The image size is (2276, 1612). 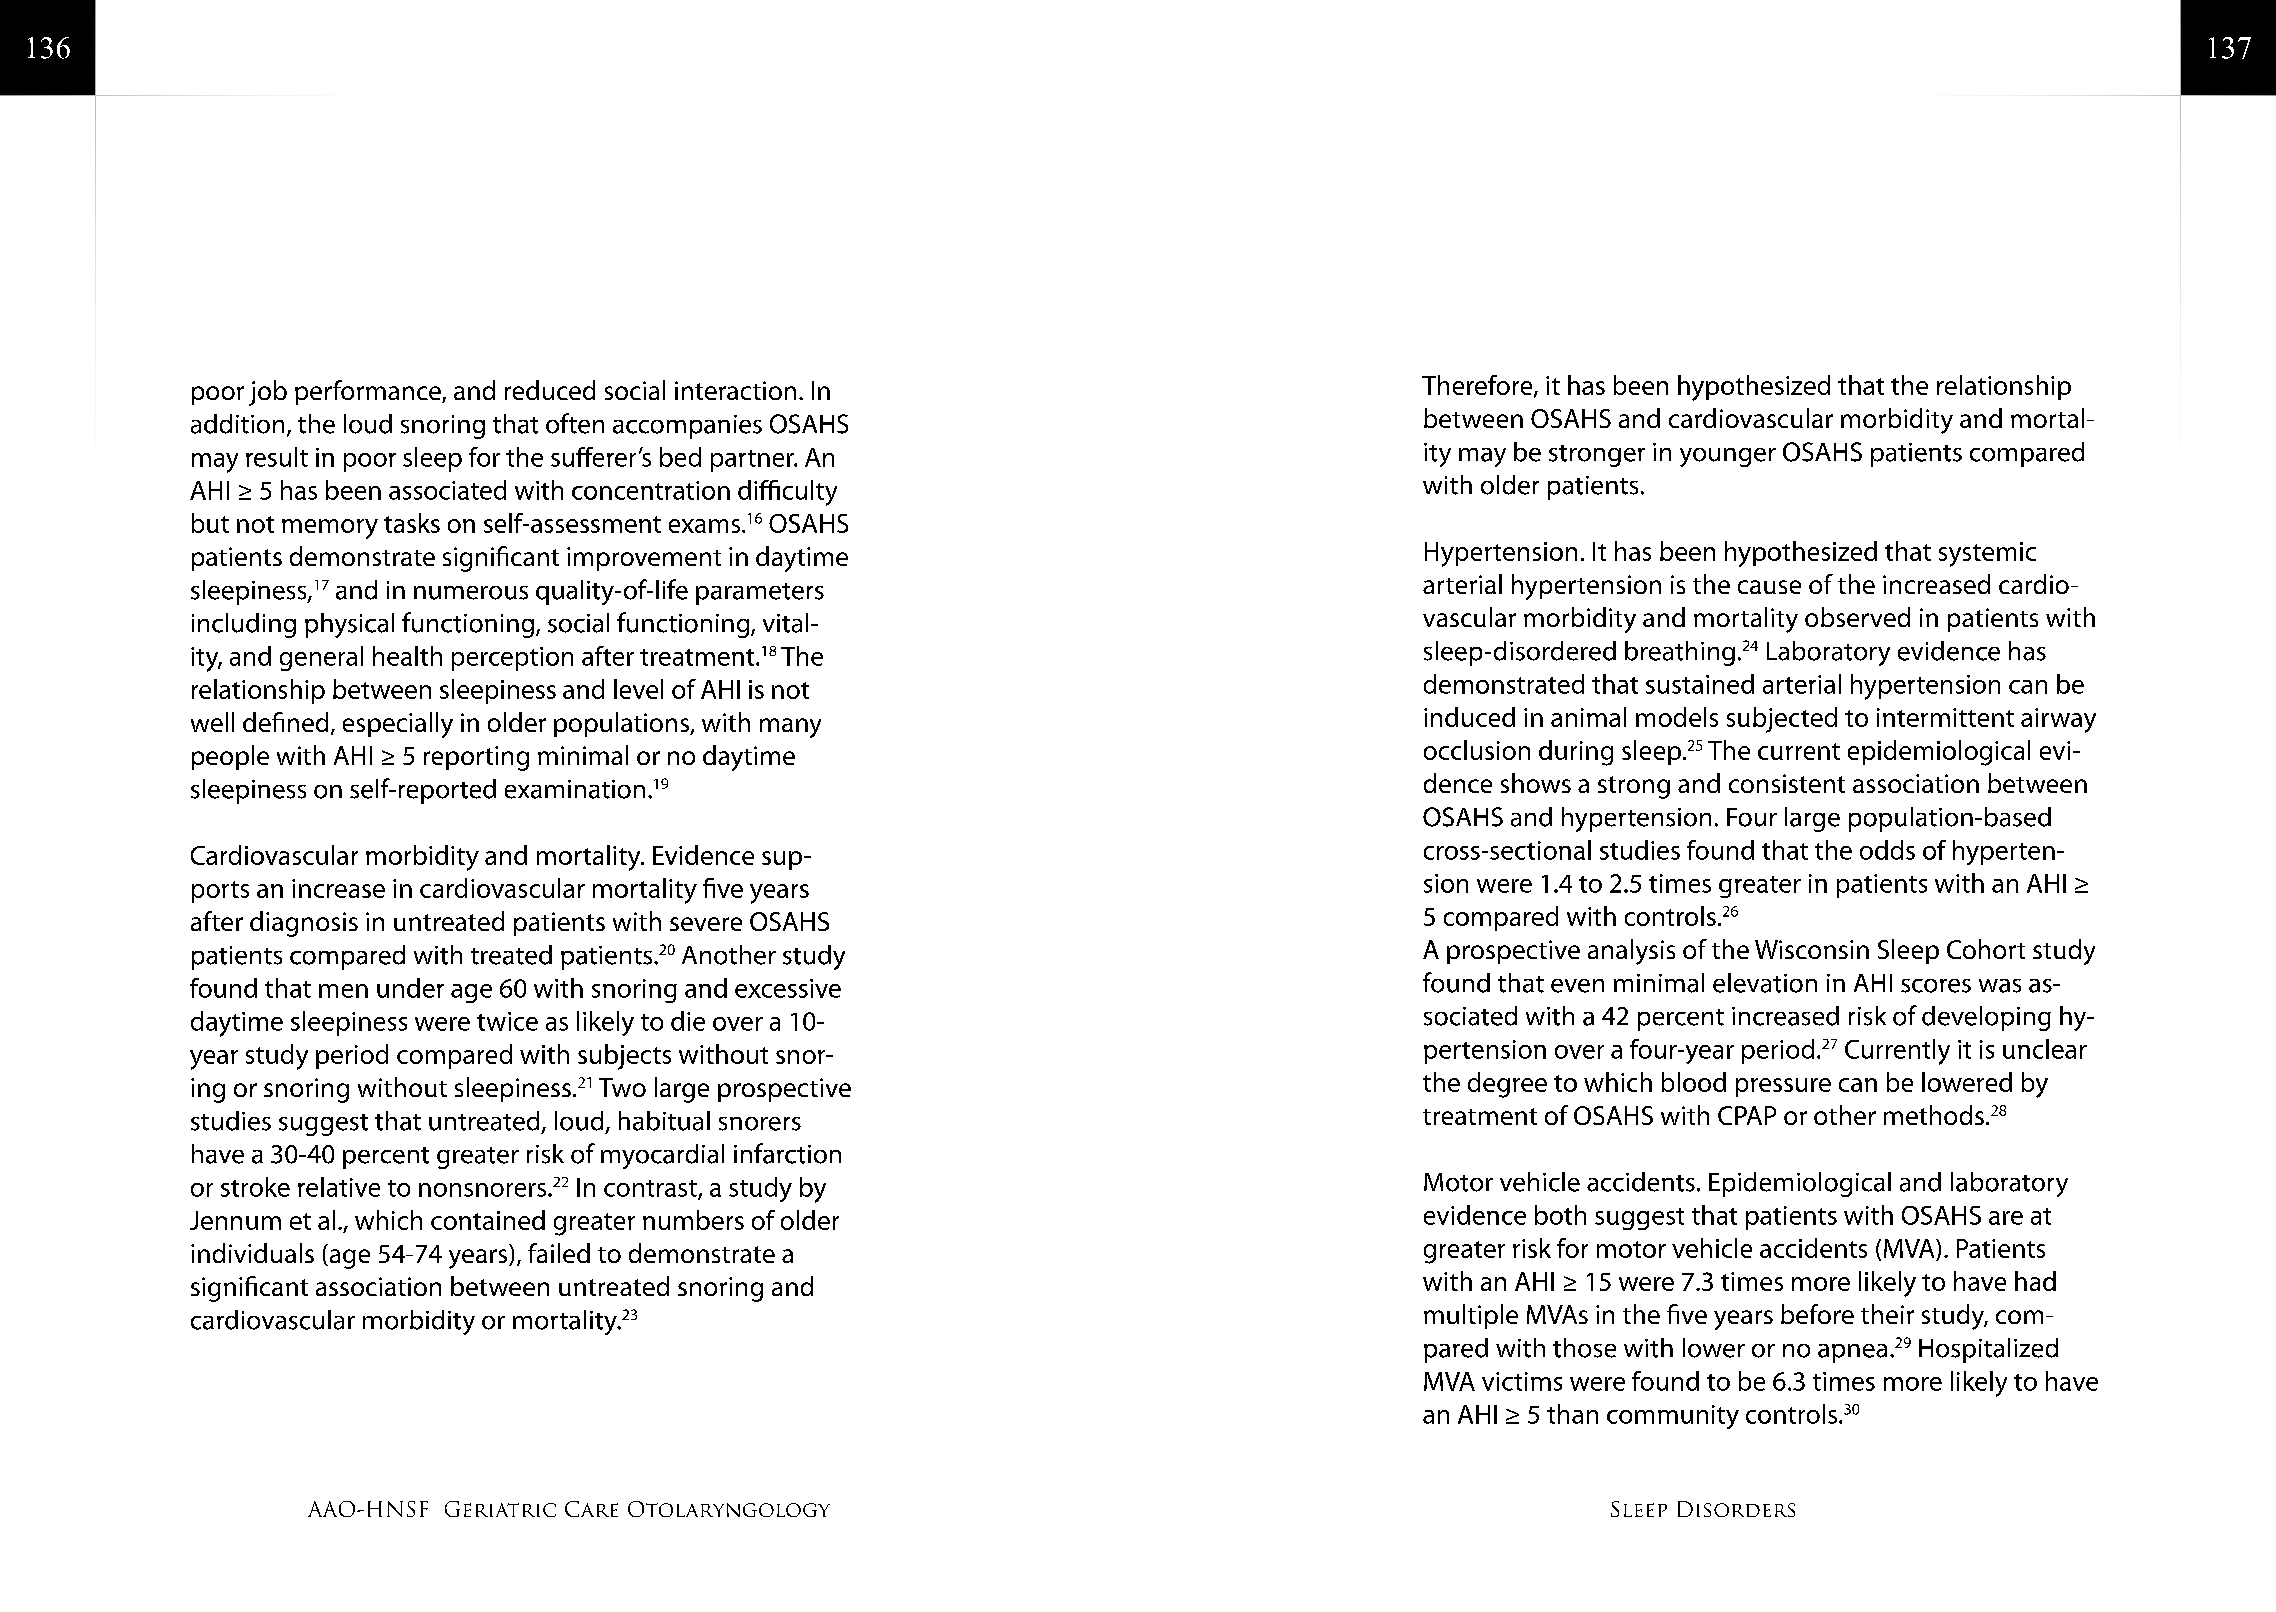 What do you see at coordinates (753, 461) in the screenshot?
I see `partner` at bounding box center [753, 461].
